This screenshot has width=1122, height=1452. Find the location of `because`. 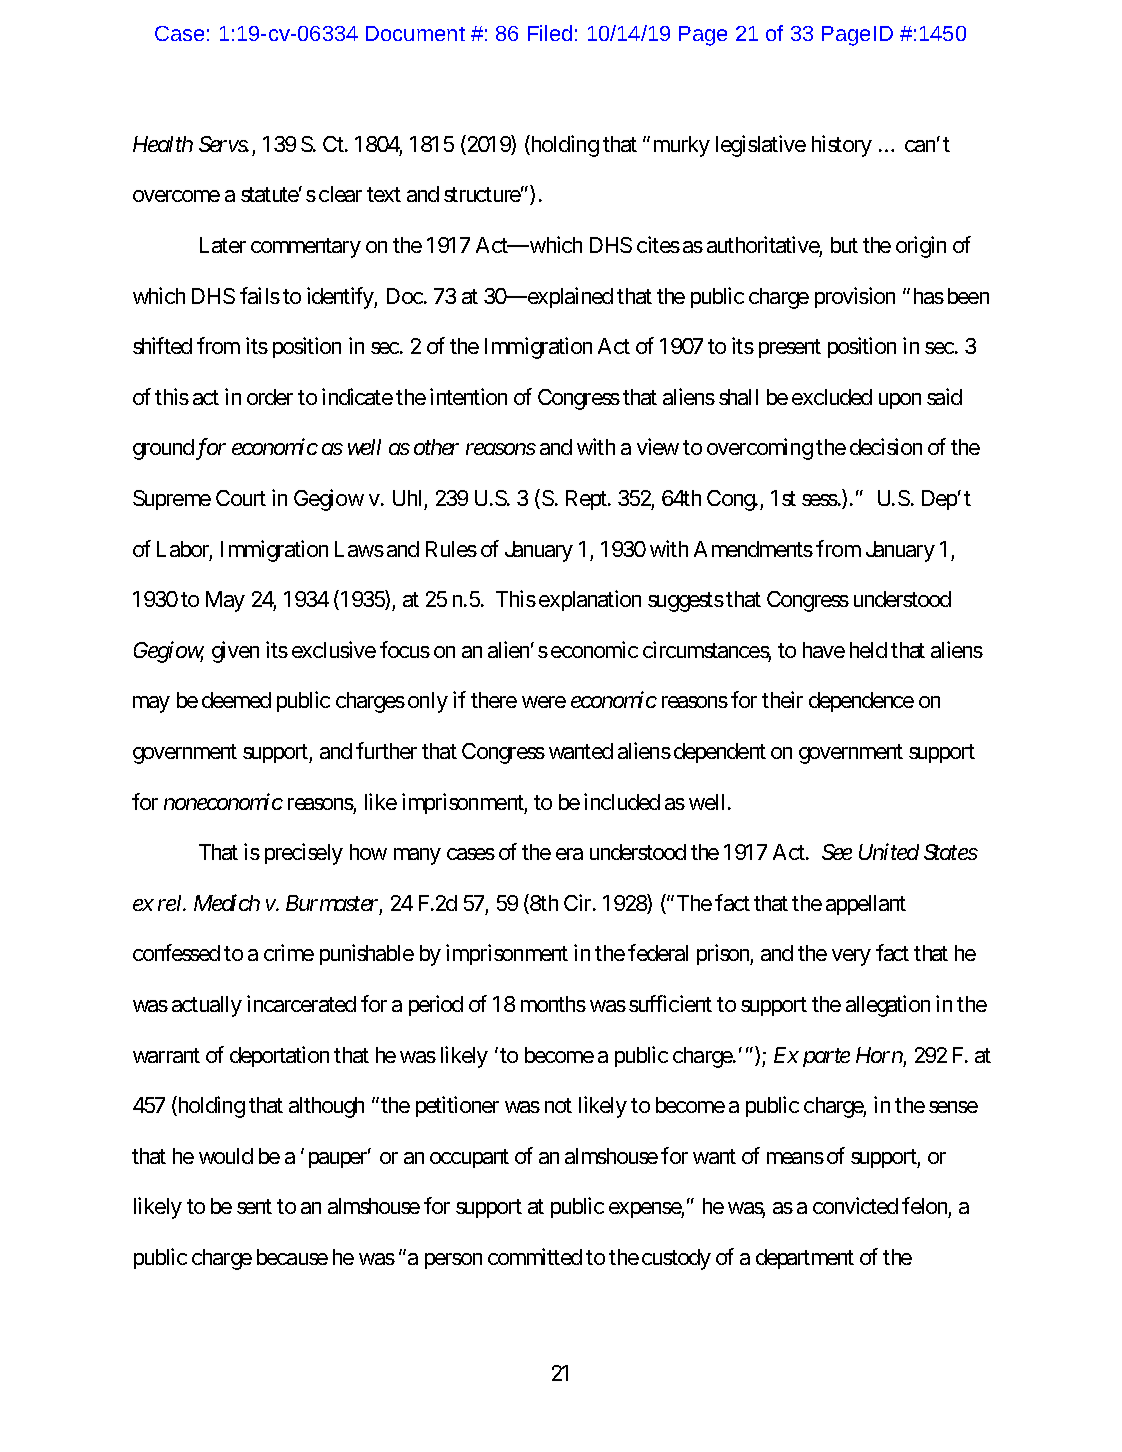

because is located at coordinates (292, 1257).
